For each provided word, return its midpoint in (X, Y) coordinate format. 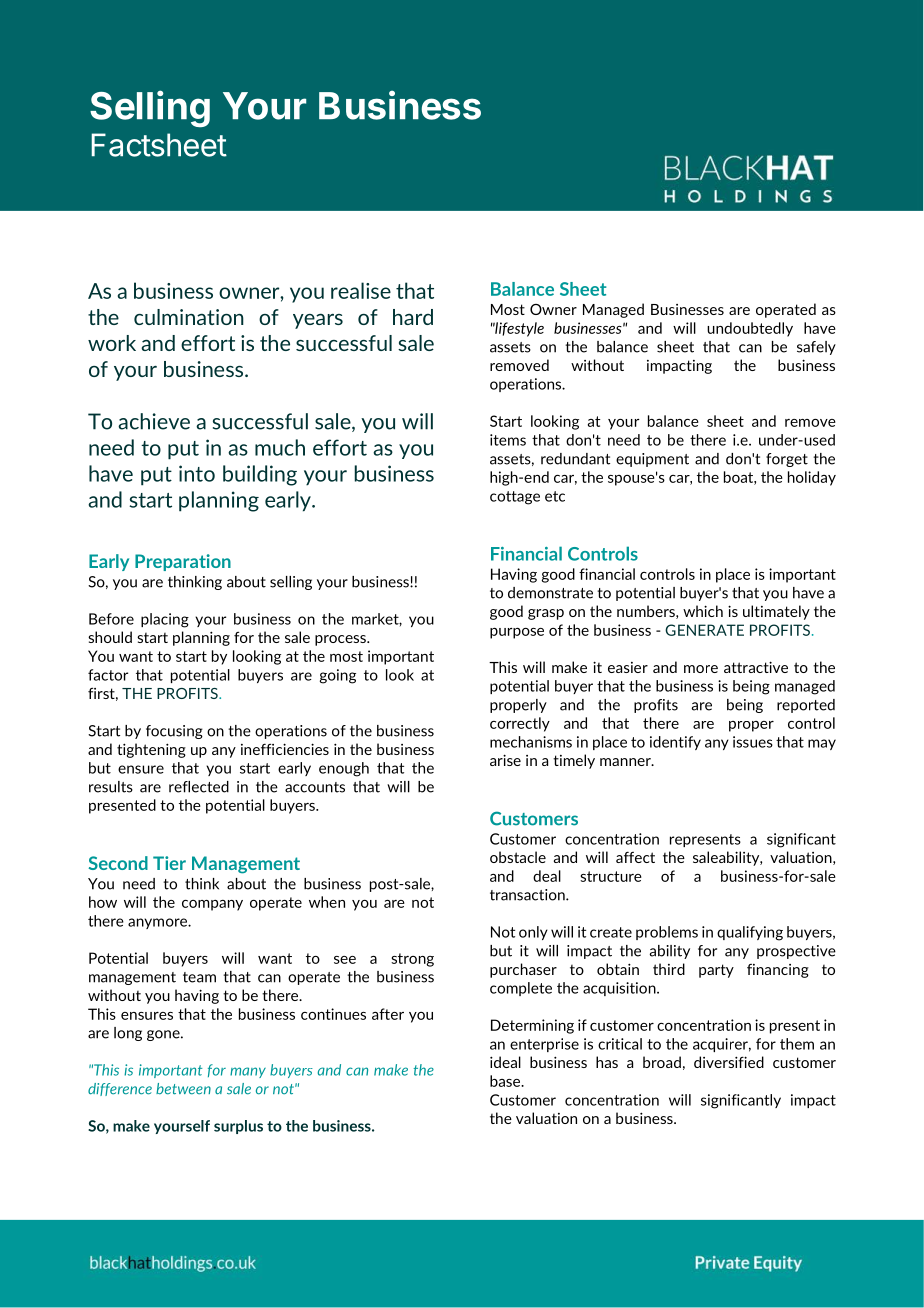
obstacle (518, 857)
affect (635, 857)
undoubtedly (750, 329)
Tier (169, 863)
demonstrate (550, 593)
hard (413, 317)
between (183, 1089)
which (703, 611)
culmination (189, 317)
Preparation (183, 562)
